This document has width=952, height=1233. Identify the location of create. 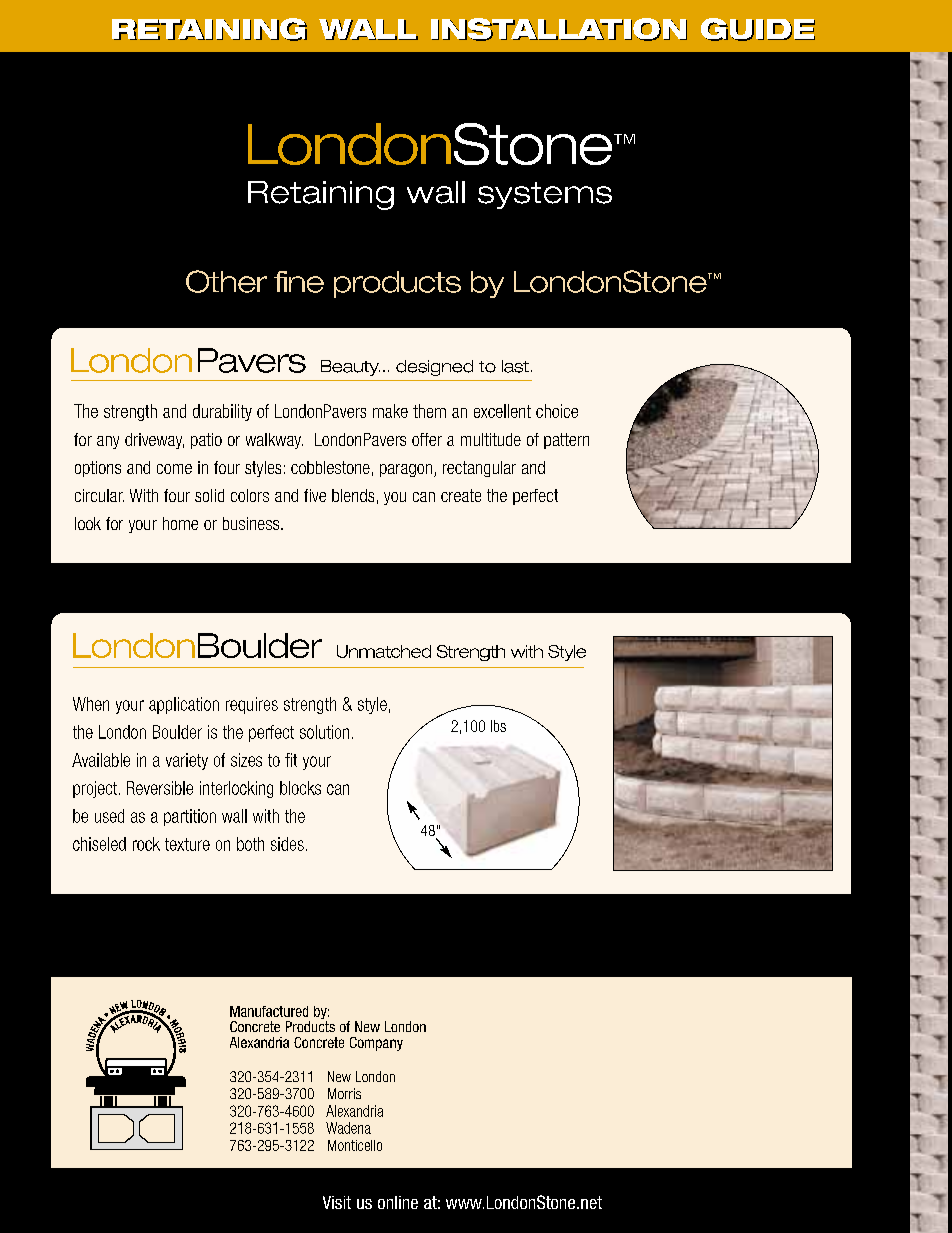
(461, 495).
